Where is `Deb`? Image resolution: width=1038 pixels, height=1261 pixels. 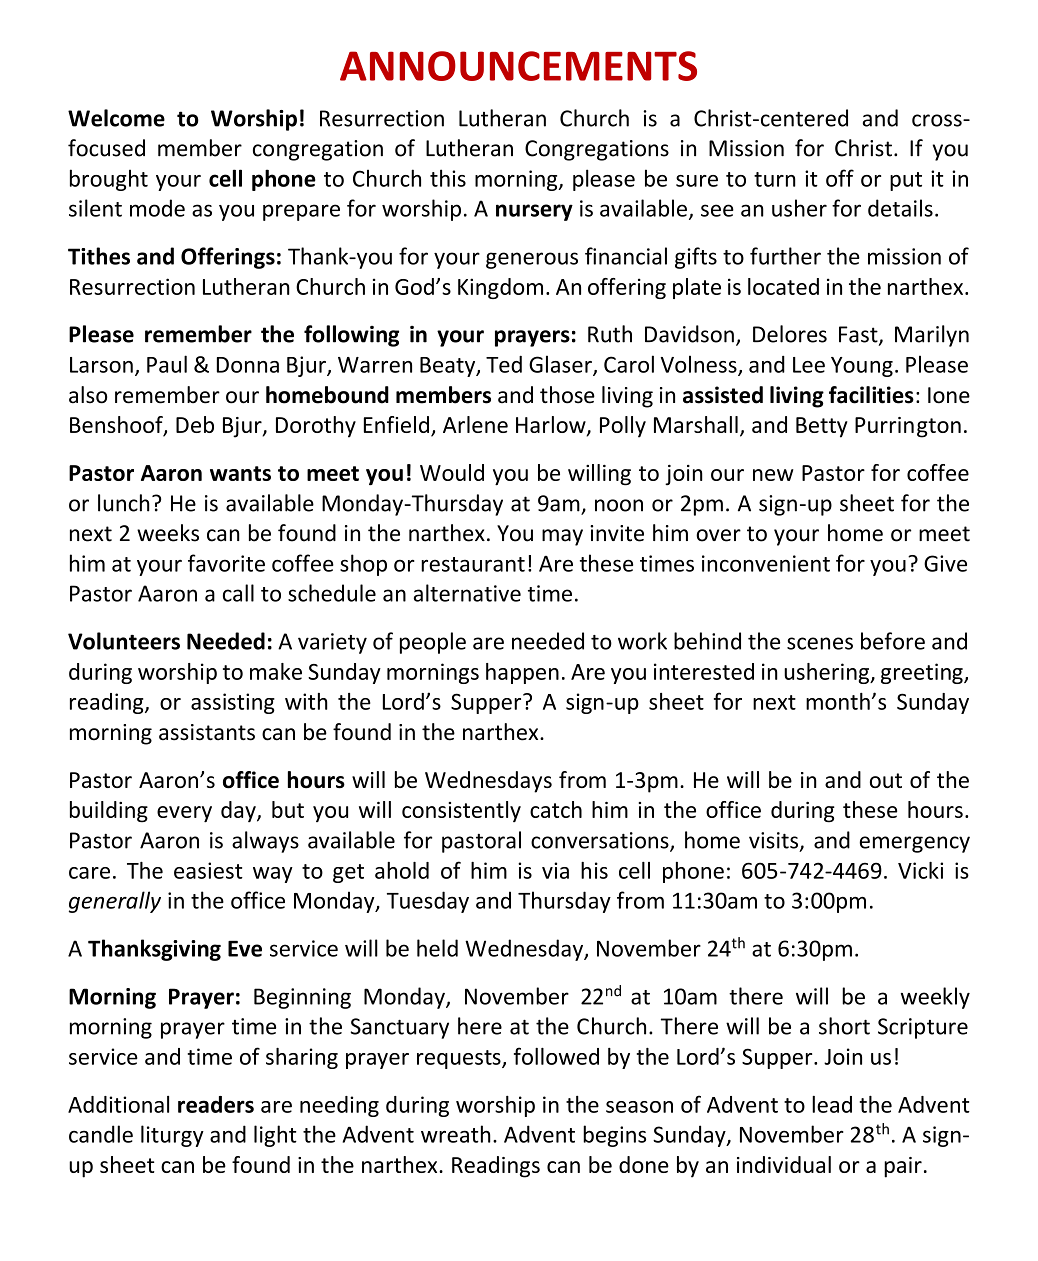
Deb is located at coordinates (195, 424).
